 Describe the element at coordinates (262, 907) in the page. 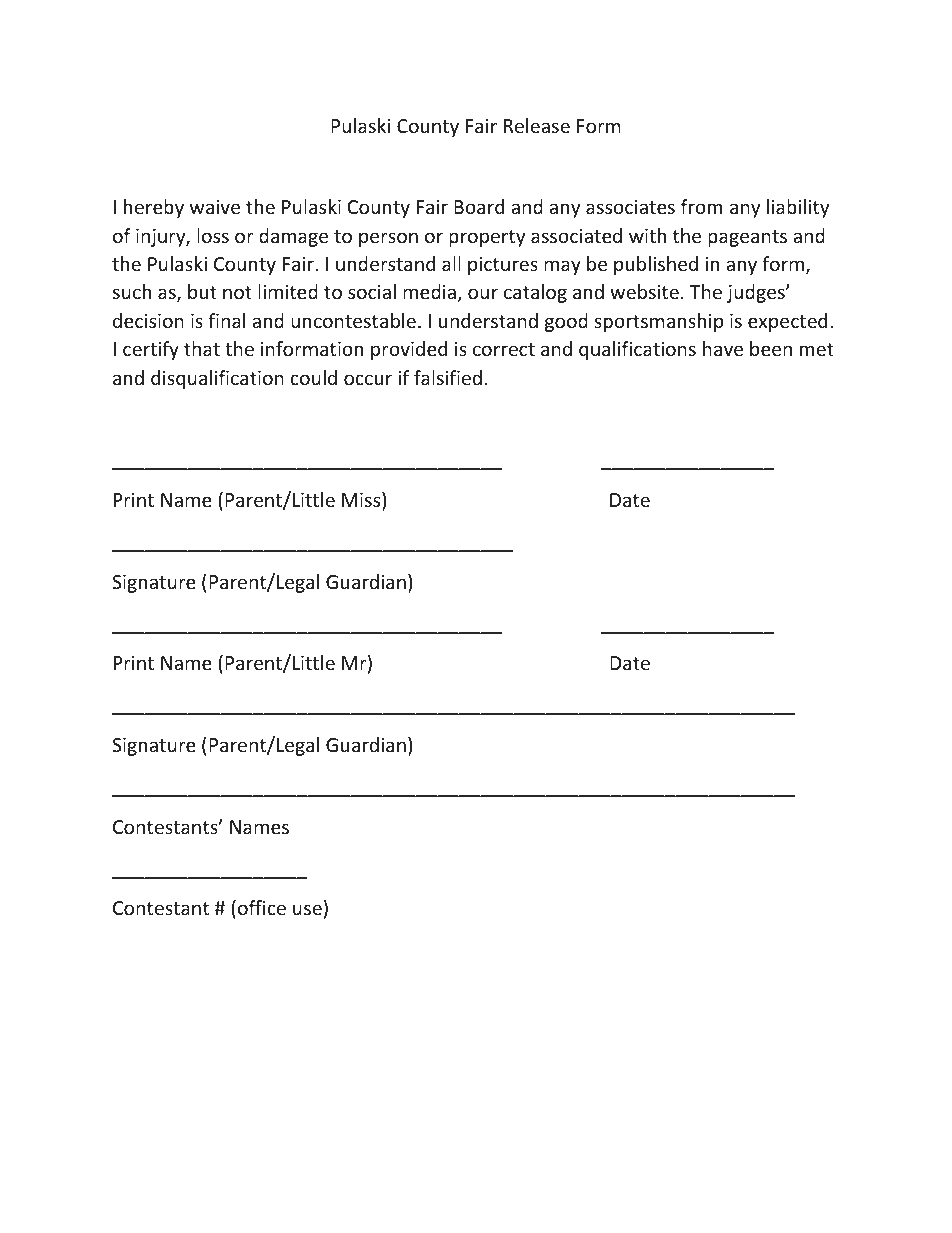

I see `office` at that location.
